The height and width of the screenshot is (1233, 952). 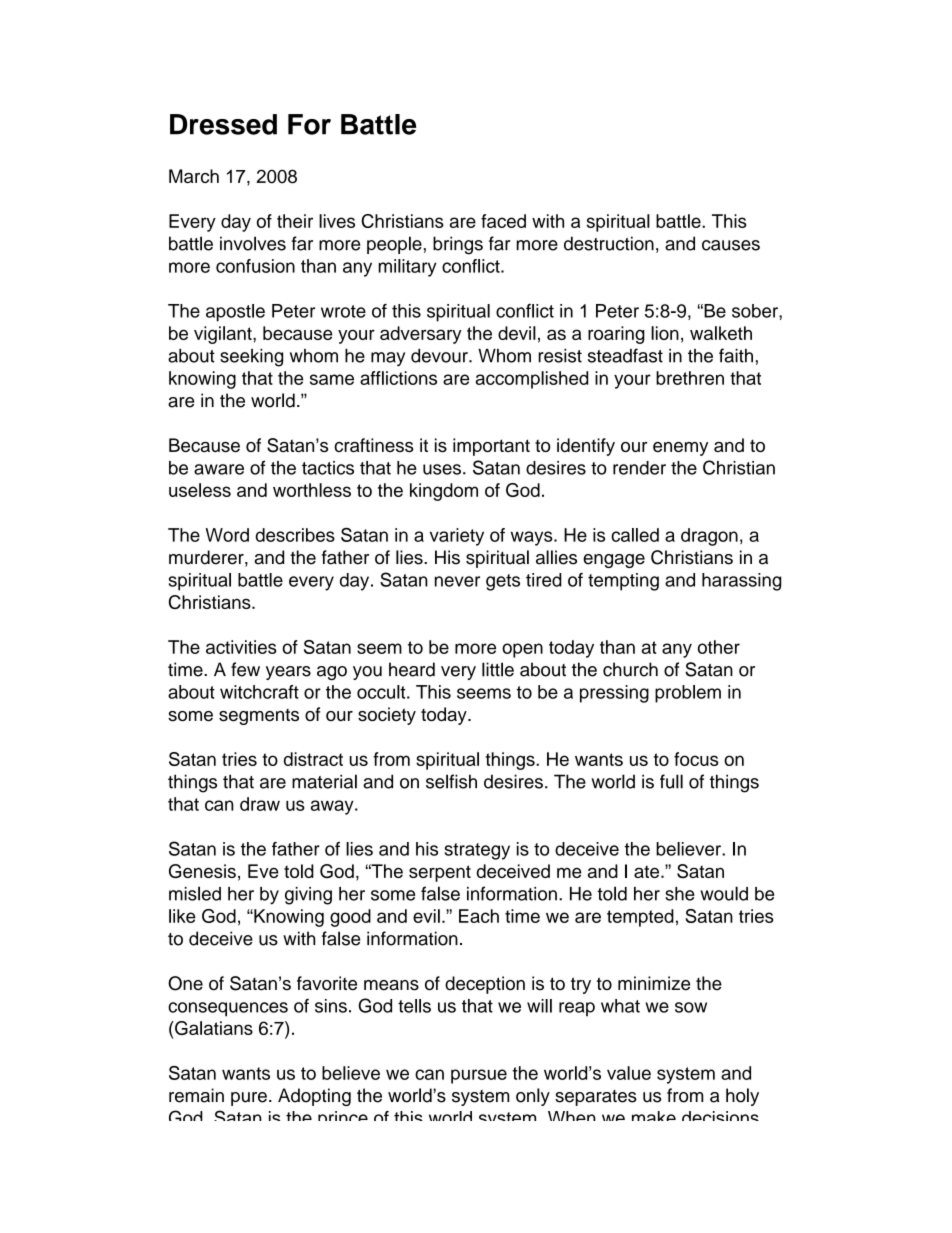 What do you see at coordinates (680, 449) in the screenshot?
I see `enemy` at bounding box center [680, 449].
